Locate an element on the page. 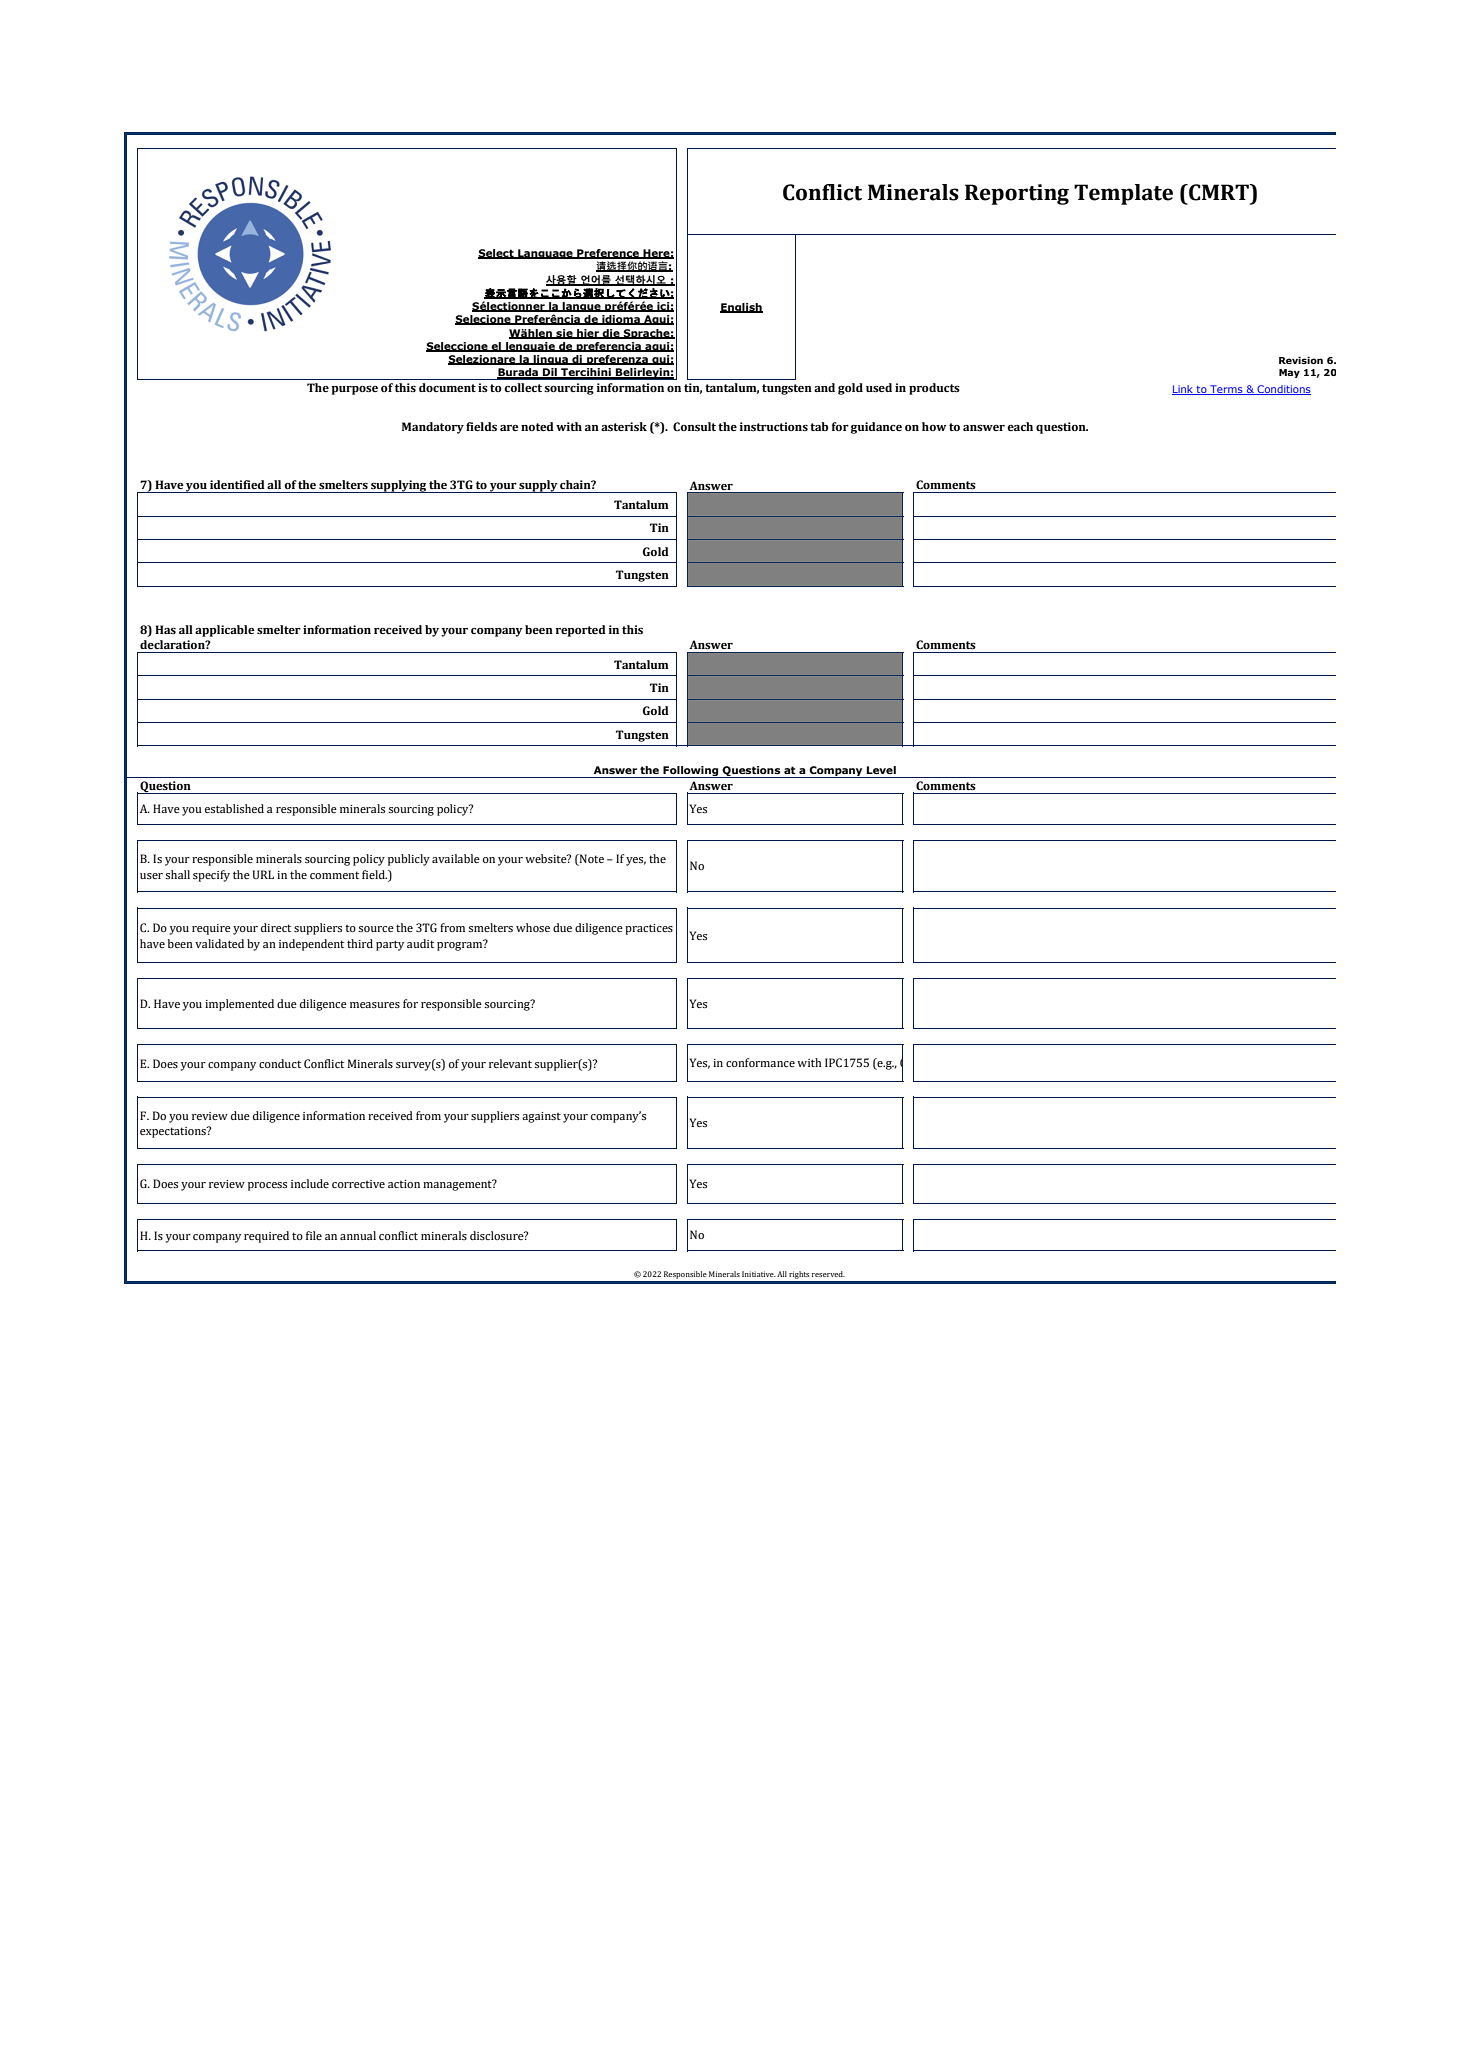 The height and width of the image is (2068, 1461). Following is located at coordinates (691, 772).
